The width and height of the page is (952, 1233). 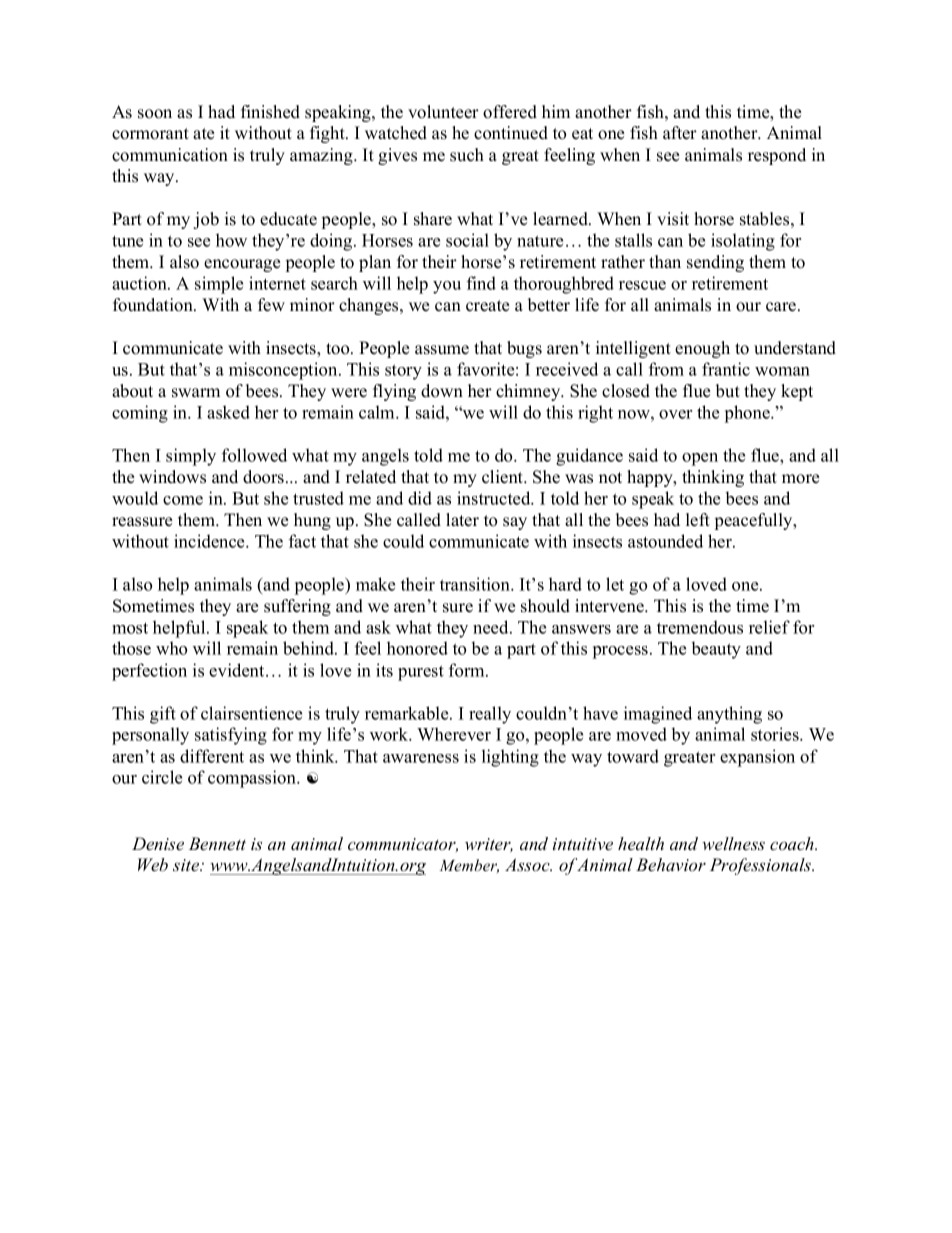 What do you see at coordinates (467, 155) in the page?
I see `such` at bounding box center [467, 155].
